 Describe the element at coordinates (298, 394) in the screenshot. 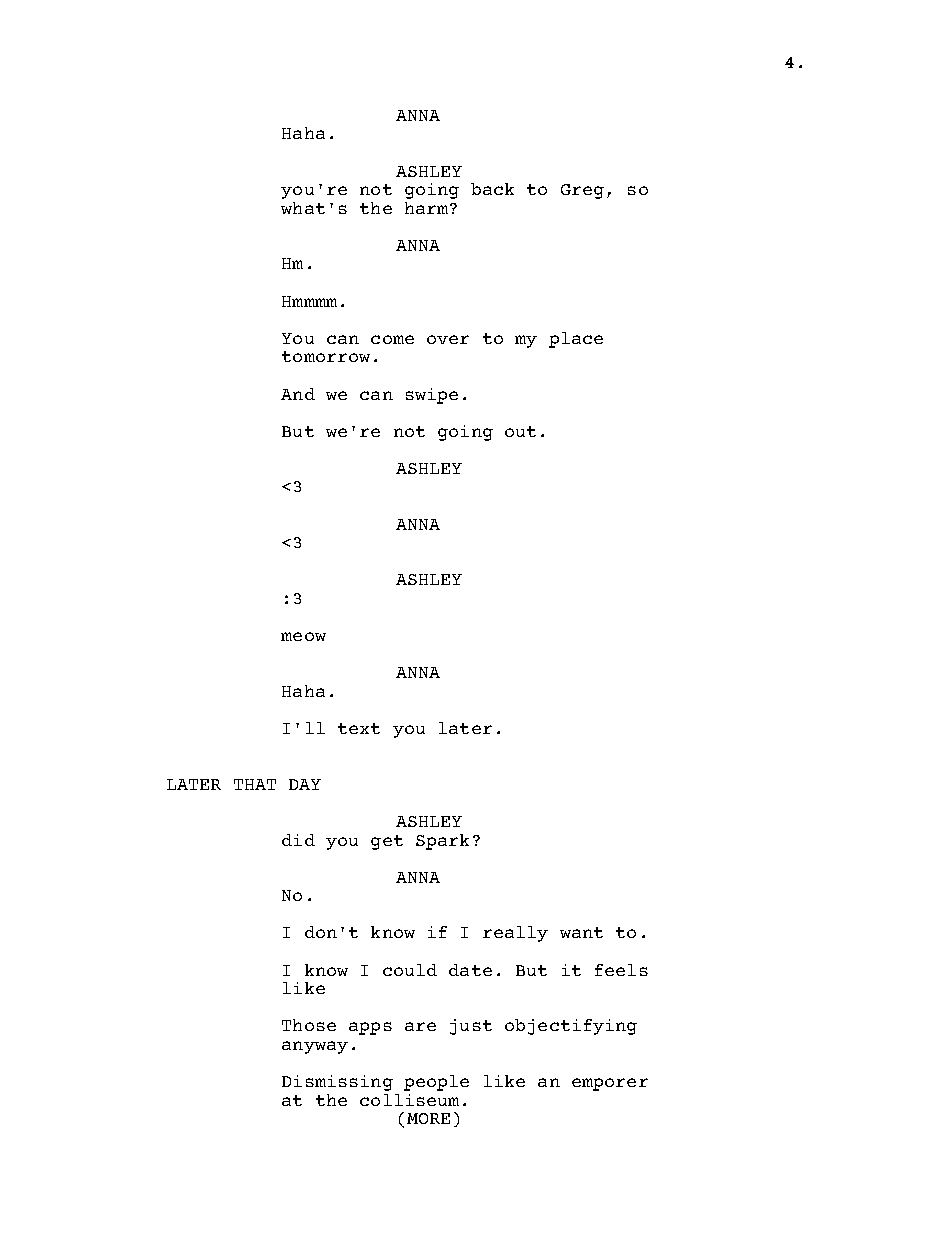

I see `And` at that location.
